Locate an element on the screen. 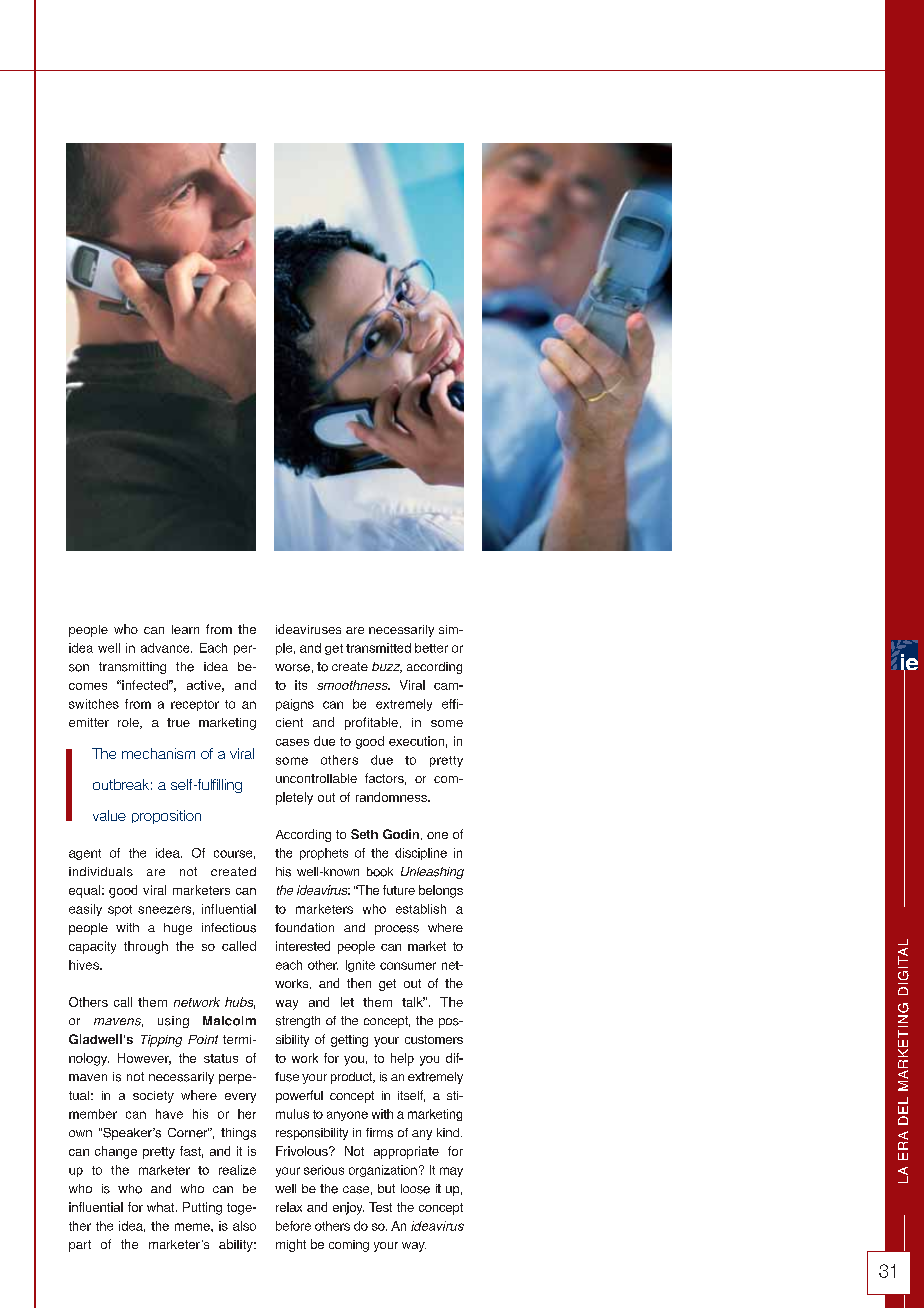 The width and height of the screenshot is (924, 1308). better is located at coordinates (431, 648).
